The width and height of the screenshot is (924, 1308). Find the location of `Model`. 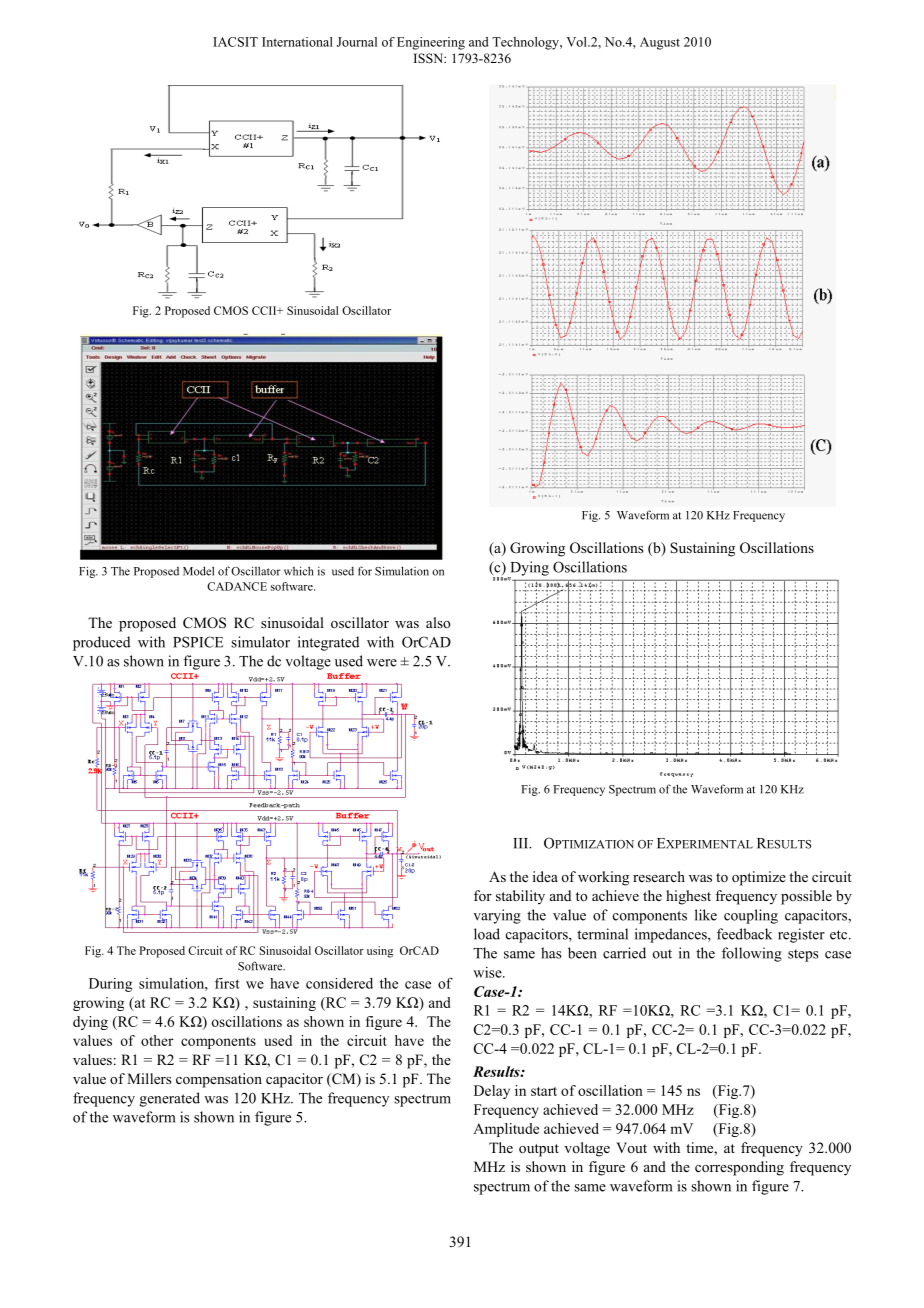

Model is located at coordinates (198, 571).
